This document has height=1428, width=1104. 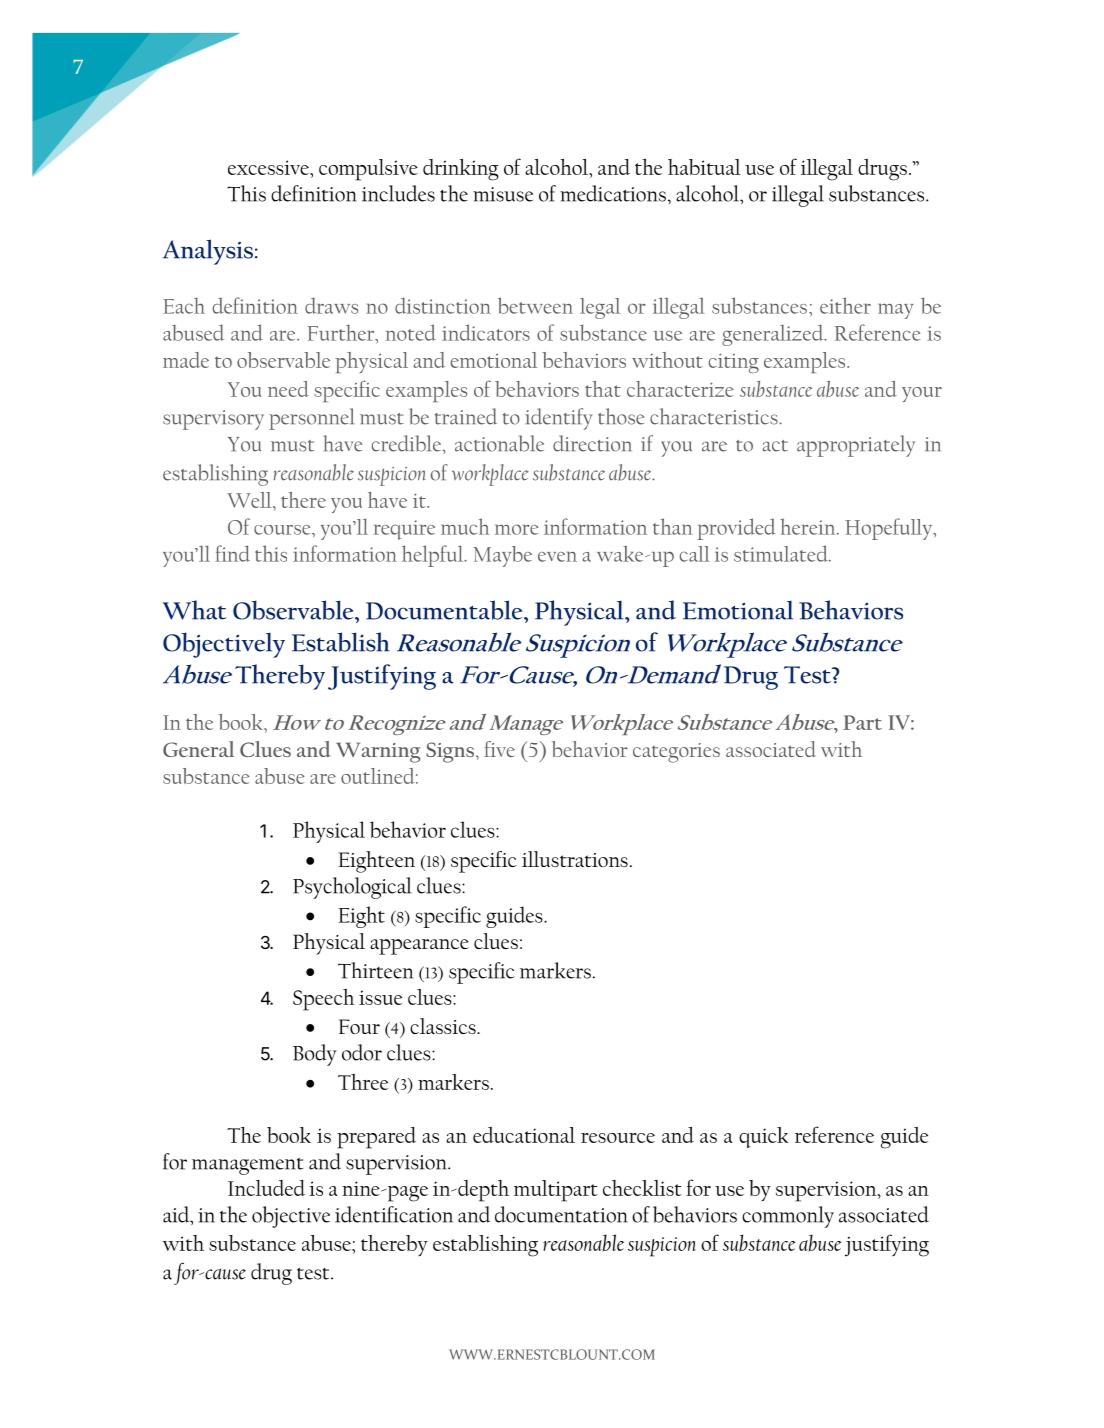 What do you see at coordinates (352, 888) in the document?
I see `Psychological` at bounding box center [352, 888].
